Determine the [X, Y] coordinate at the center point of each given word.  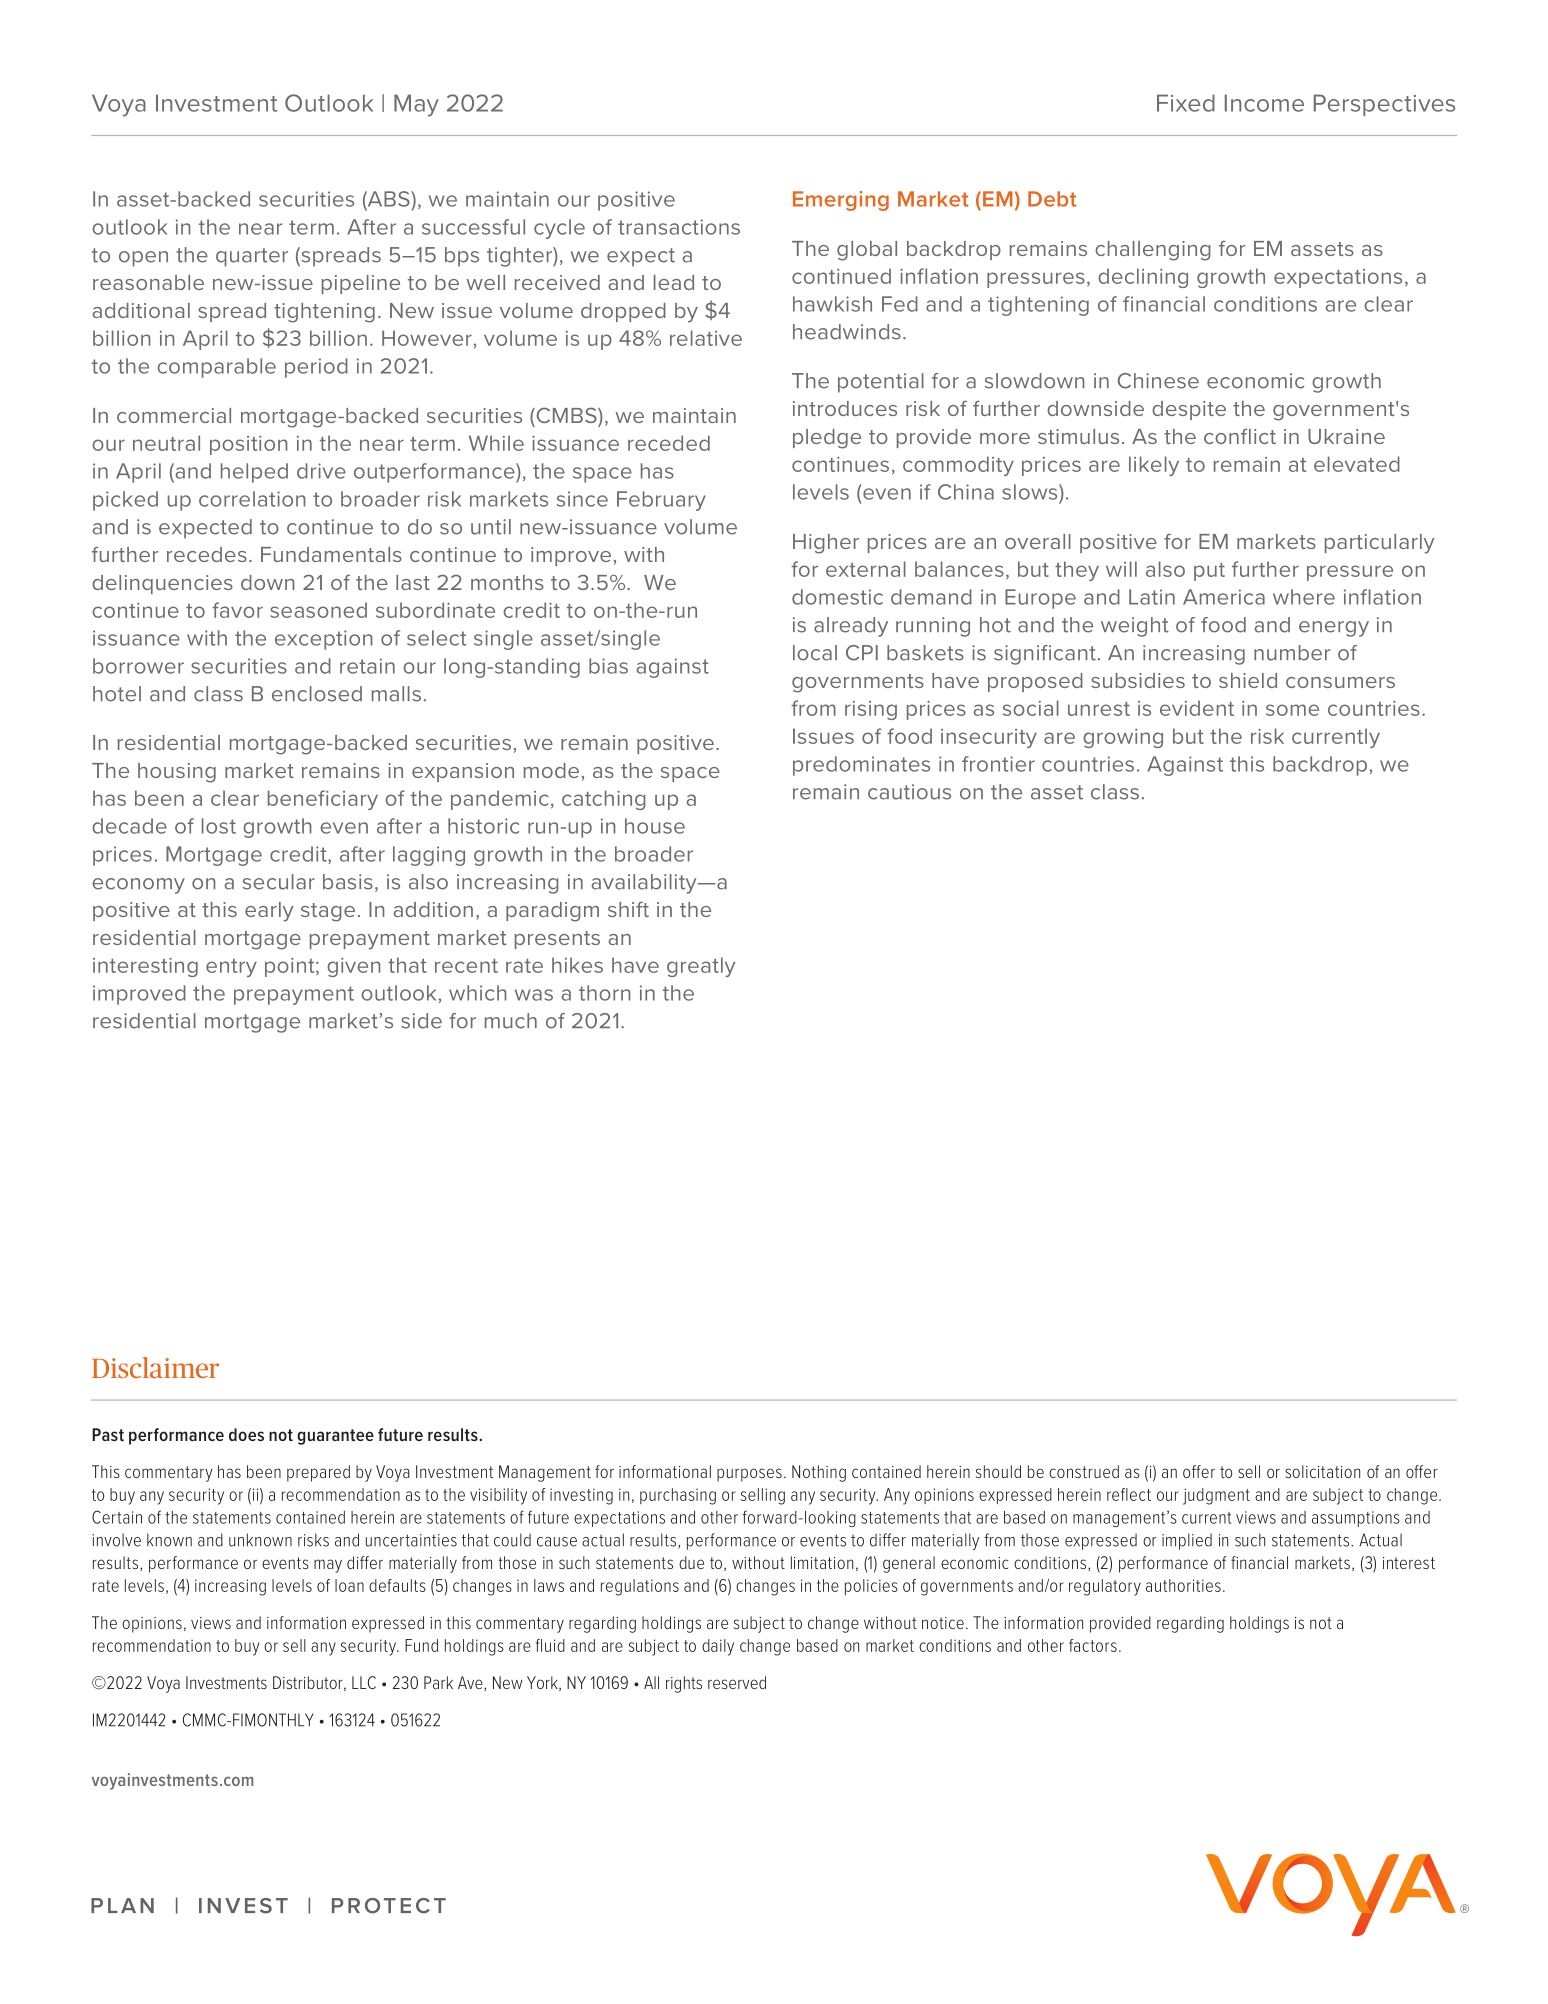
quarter [252, 257]
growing [1123, 738]
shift [628, 909]
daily [718, 1647]
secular [279, 882]
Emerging [841, 201]
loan [349, 1585]
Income [1264, 103]
